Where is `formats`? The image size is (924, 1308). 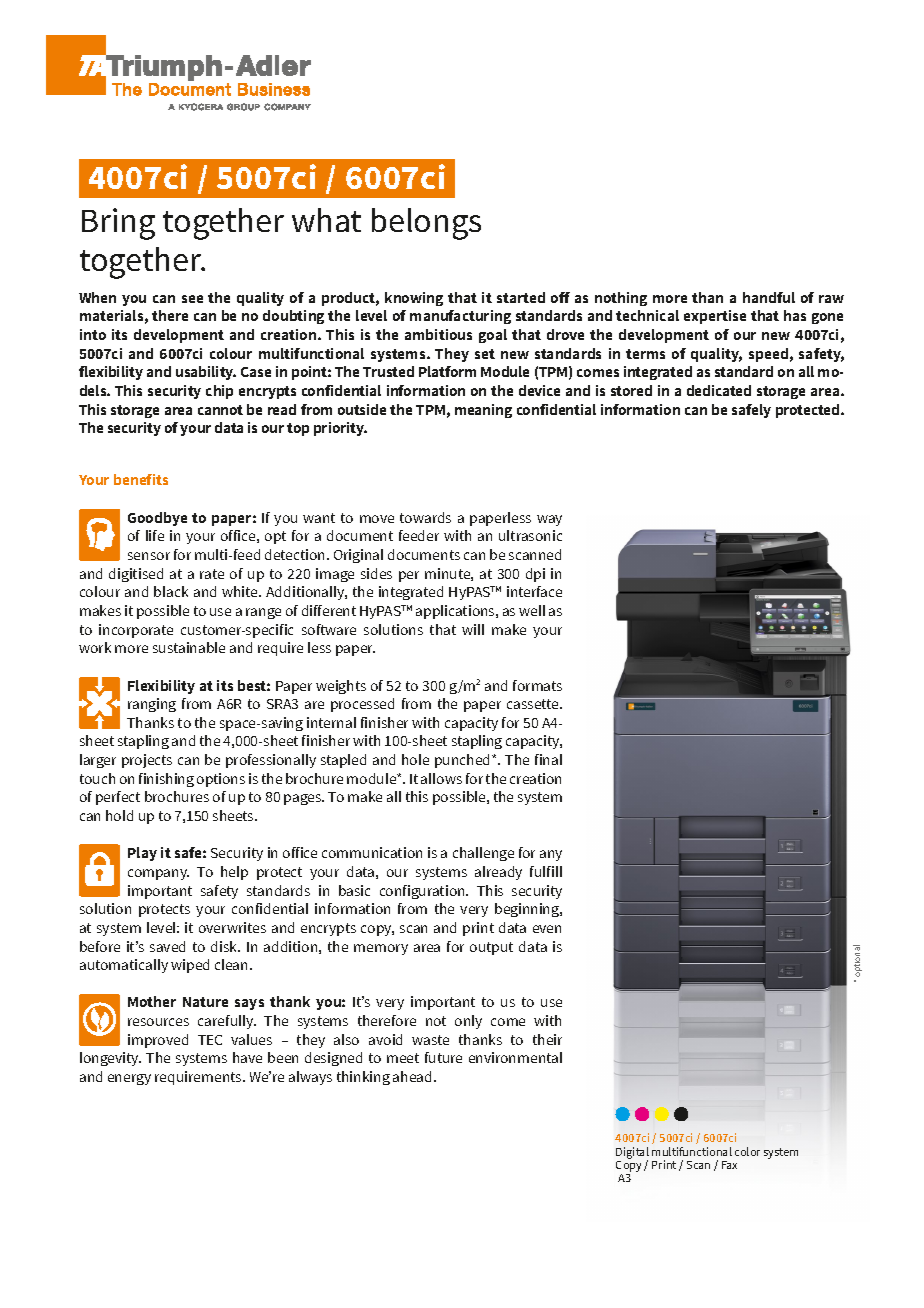 formats is located at coordinates (537, 685).
